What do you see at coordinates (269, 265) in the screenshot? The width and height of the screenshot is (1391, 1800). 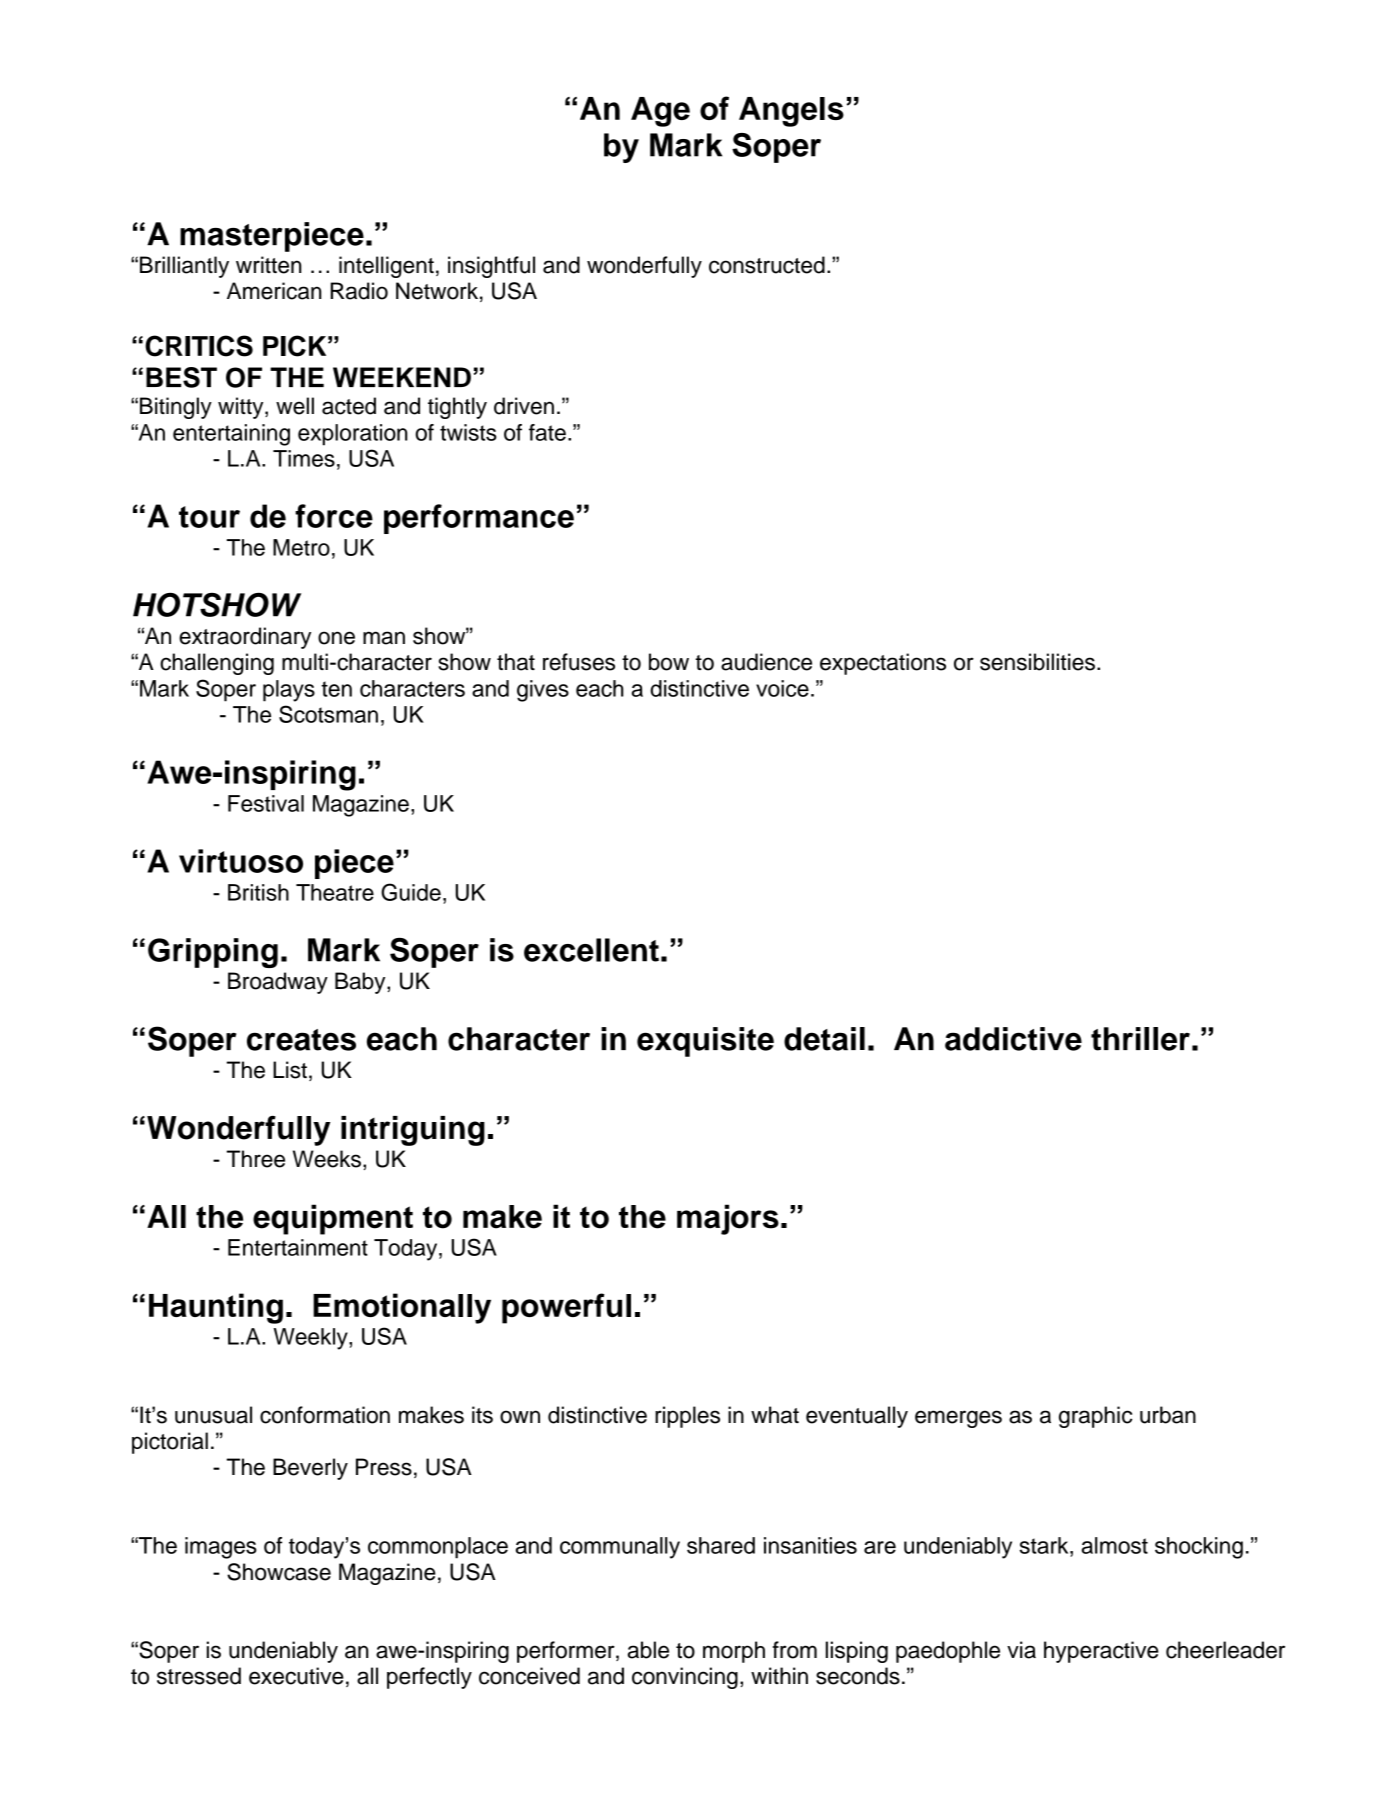 I see `written` at bounding box center [269, 265].
